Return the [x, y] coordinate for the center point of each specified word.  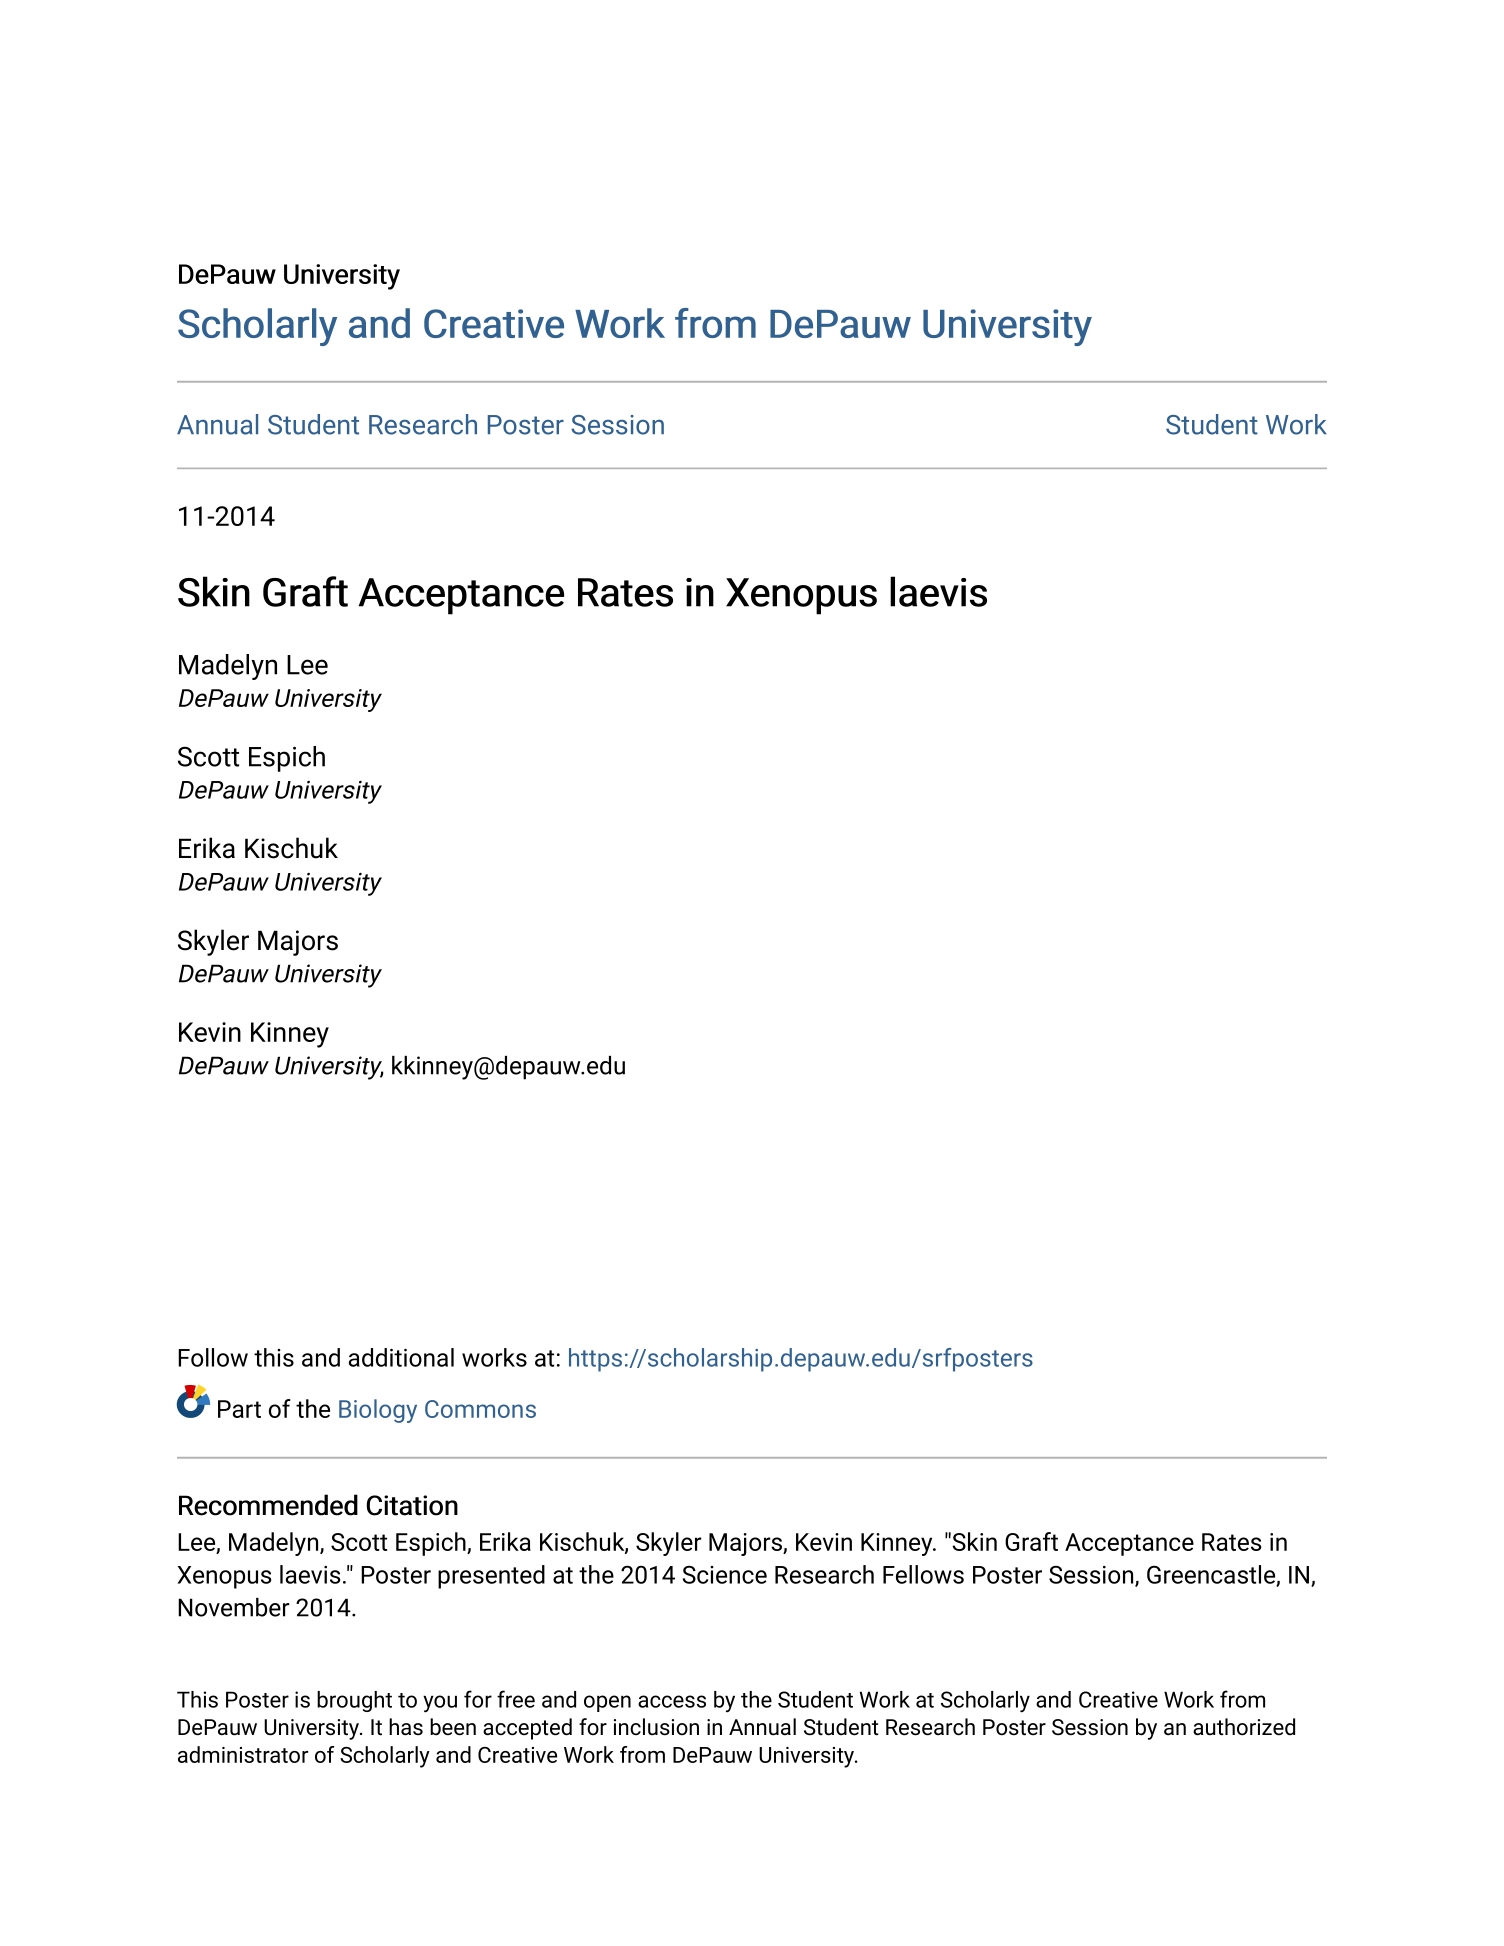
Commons [480, 1409]
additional [401, 1357]
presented [491, 1577]
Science [725, 1575]
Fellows [923, 1574]
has [406, 1727]
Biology [378, 1411]
